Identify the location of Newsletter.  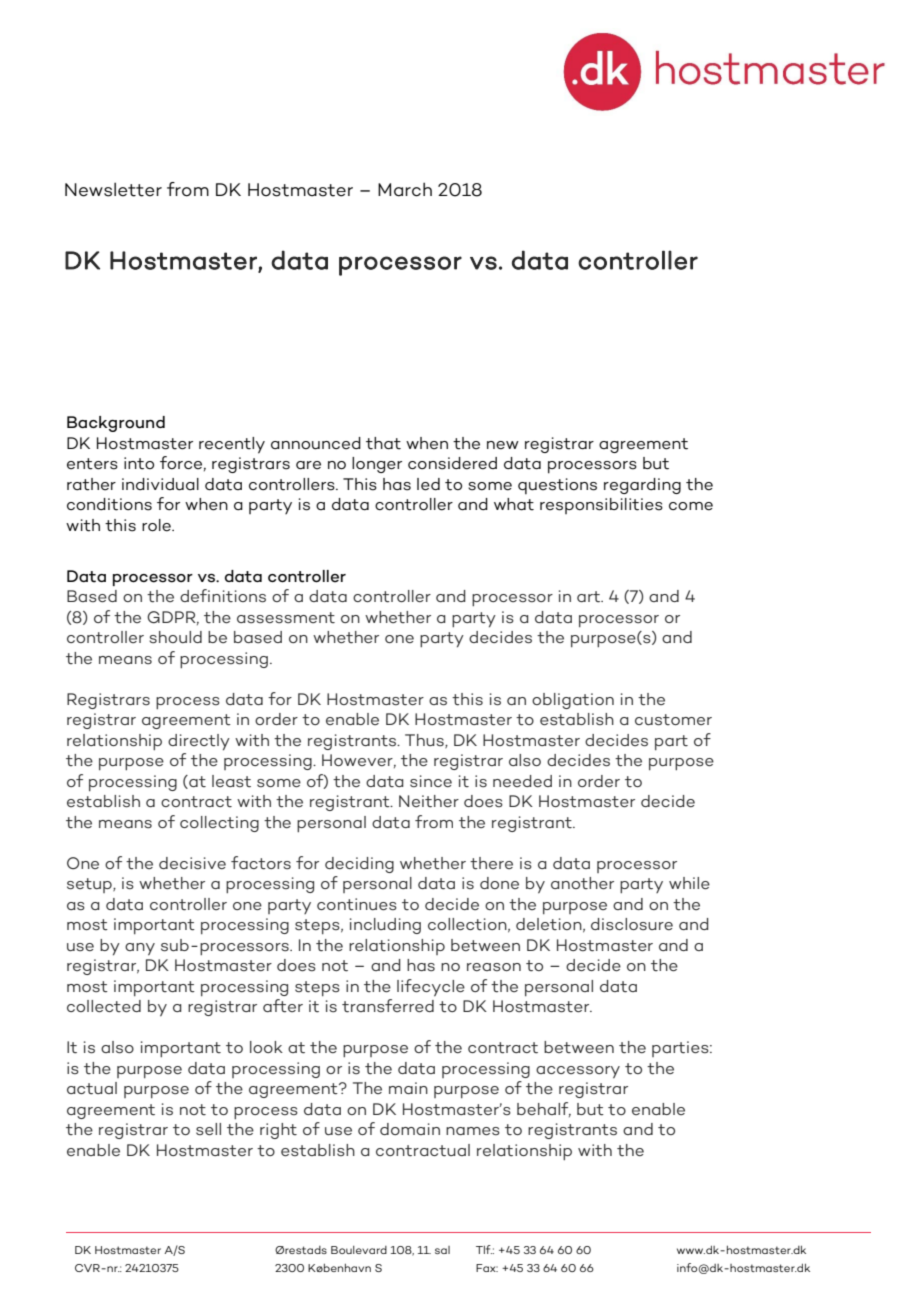
(113, 189).
